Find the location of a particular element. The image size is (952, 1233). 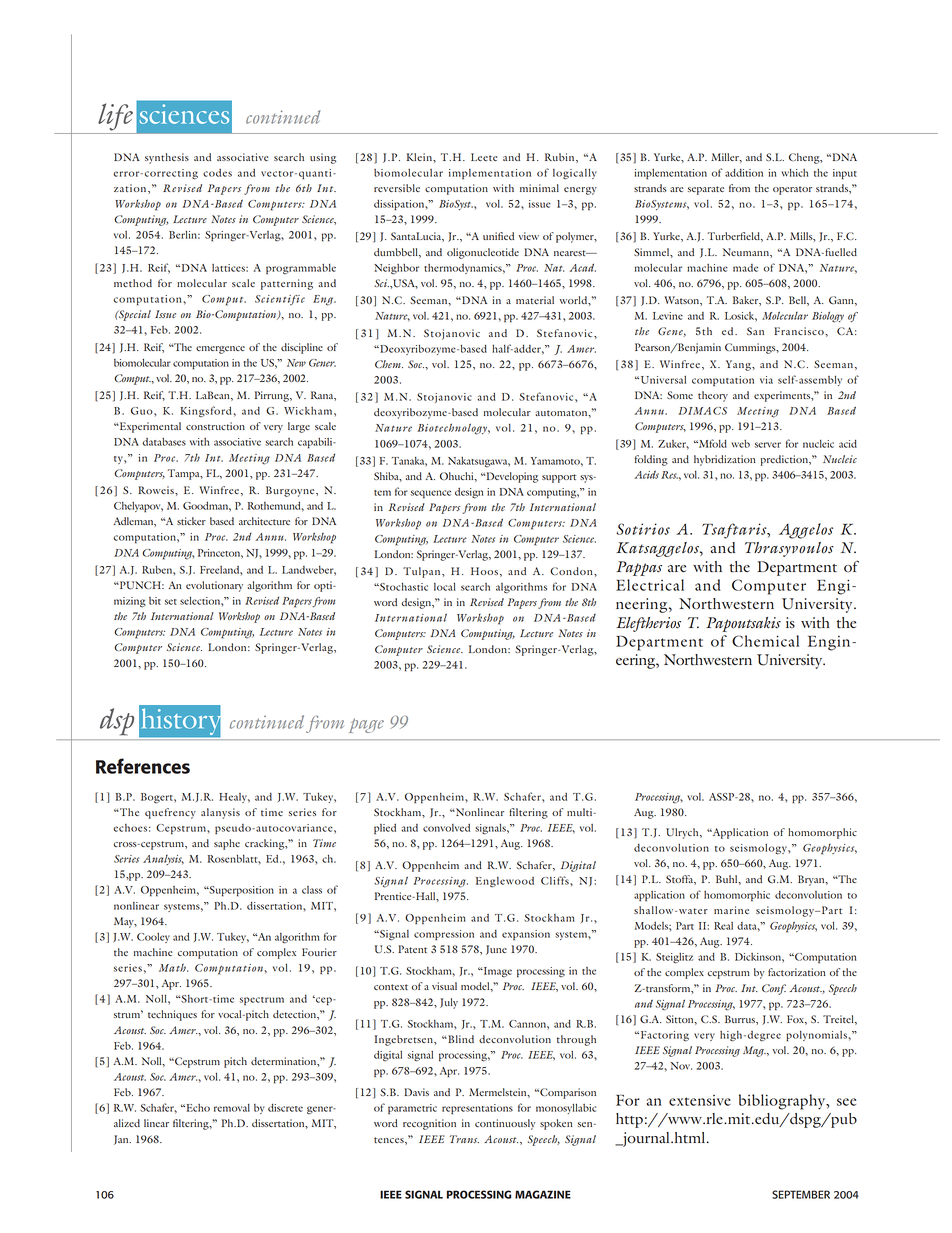

codes is located at coordinates (217, 173).
